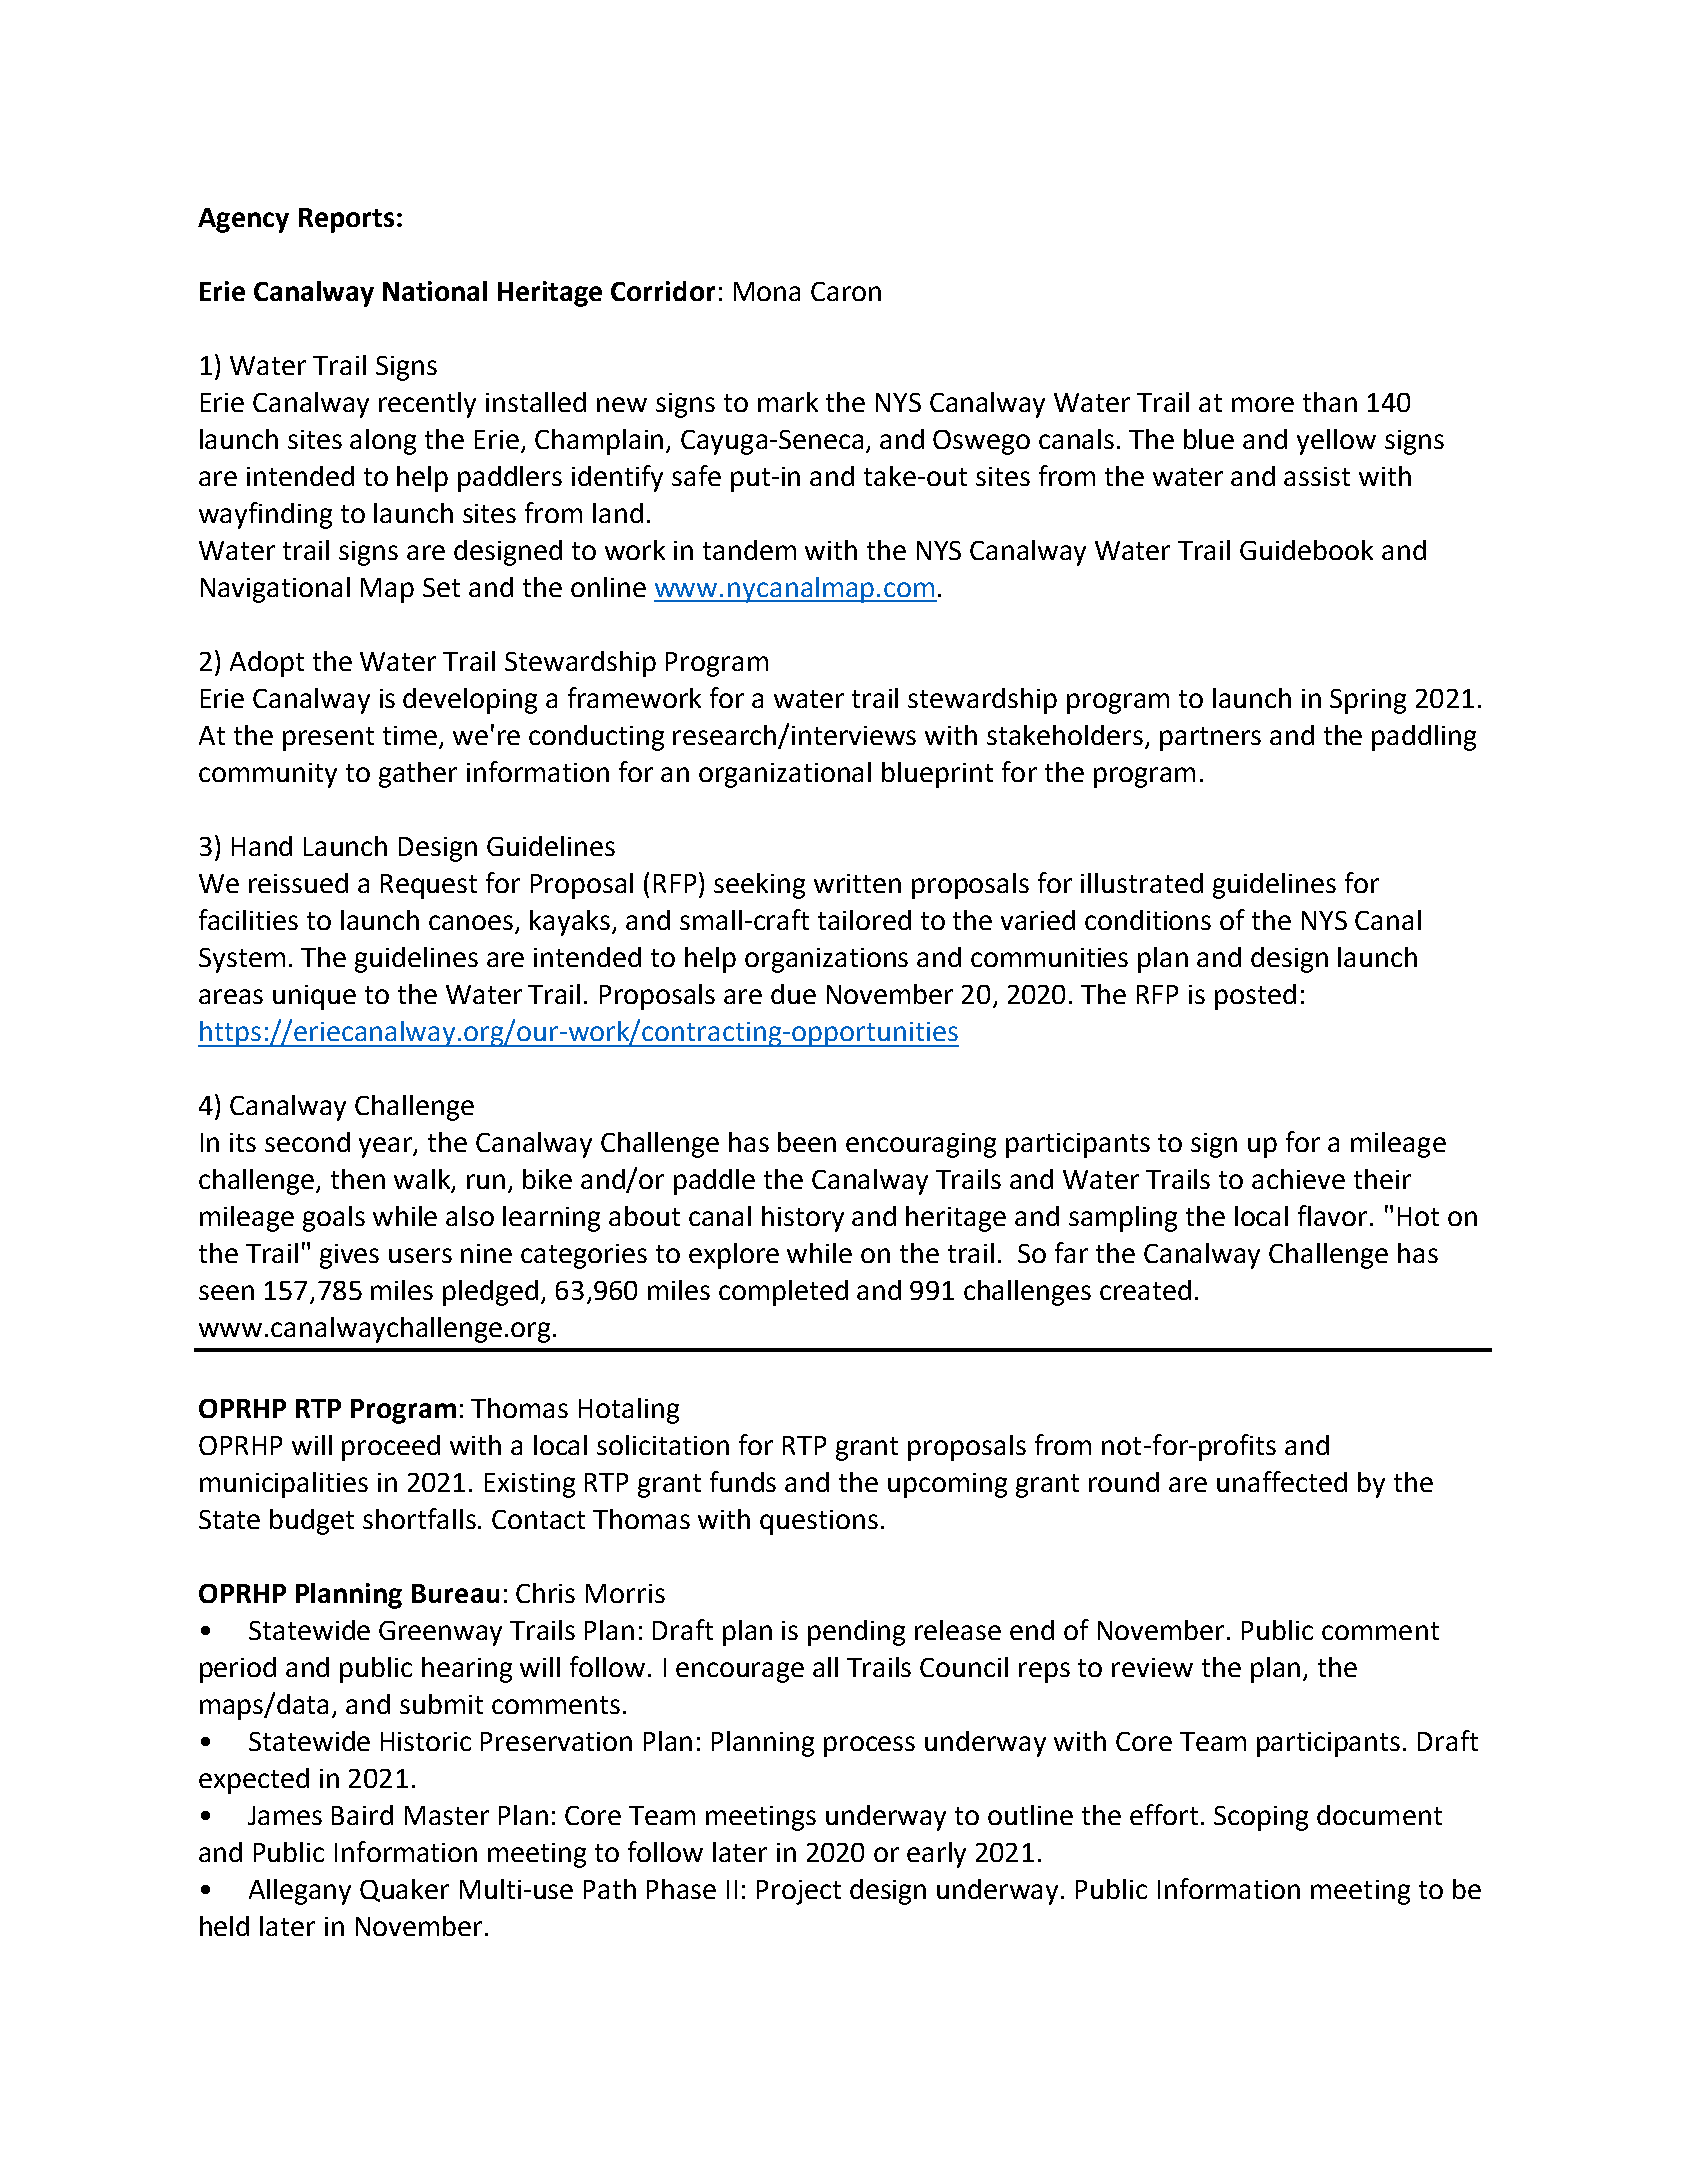 This image has width=1686, height=2182. Describe the element at coordinates (846, 291) in the image. I see `Caron` at that location.
